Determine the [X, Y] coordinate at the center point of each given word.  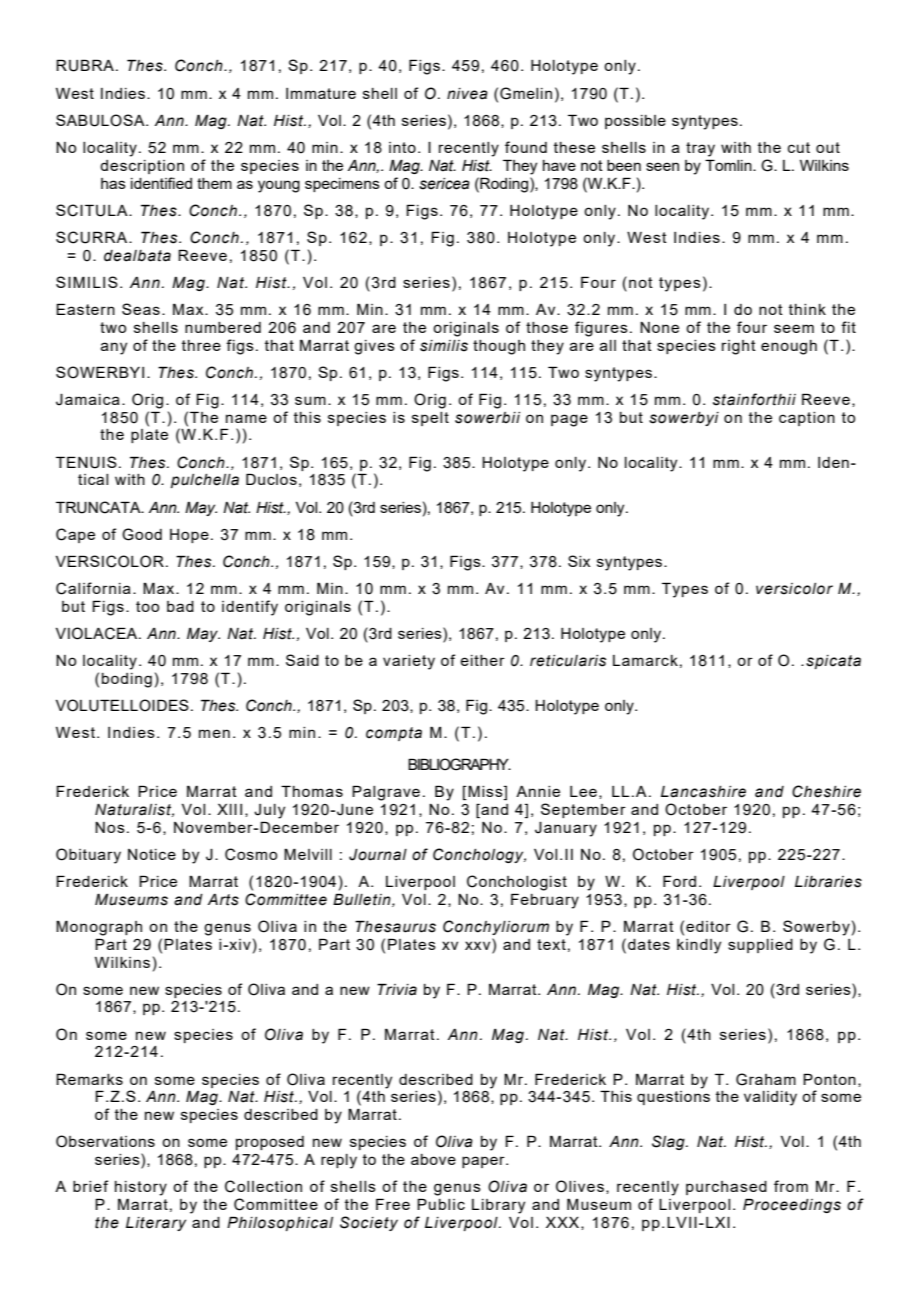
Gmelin [526, 93]
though [499, 347]
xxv [479, 944]
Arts [223, 900]
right [739, 347]
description [142, 167]
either [482, 660]
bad [180, 606]
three [201, 345]
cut [799, 147]
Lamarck [645, 660]
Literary [156, 1224]
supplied [760, 946]
